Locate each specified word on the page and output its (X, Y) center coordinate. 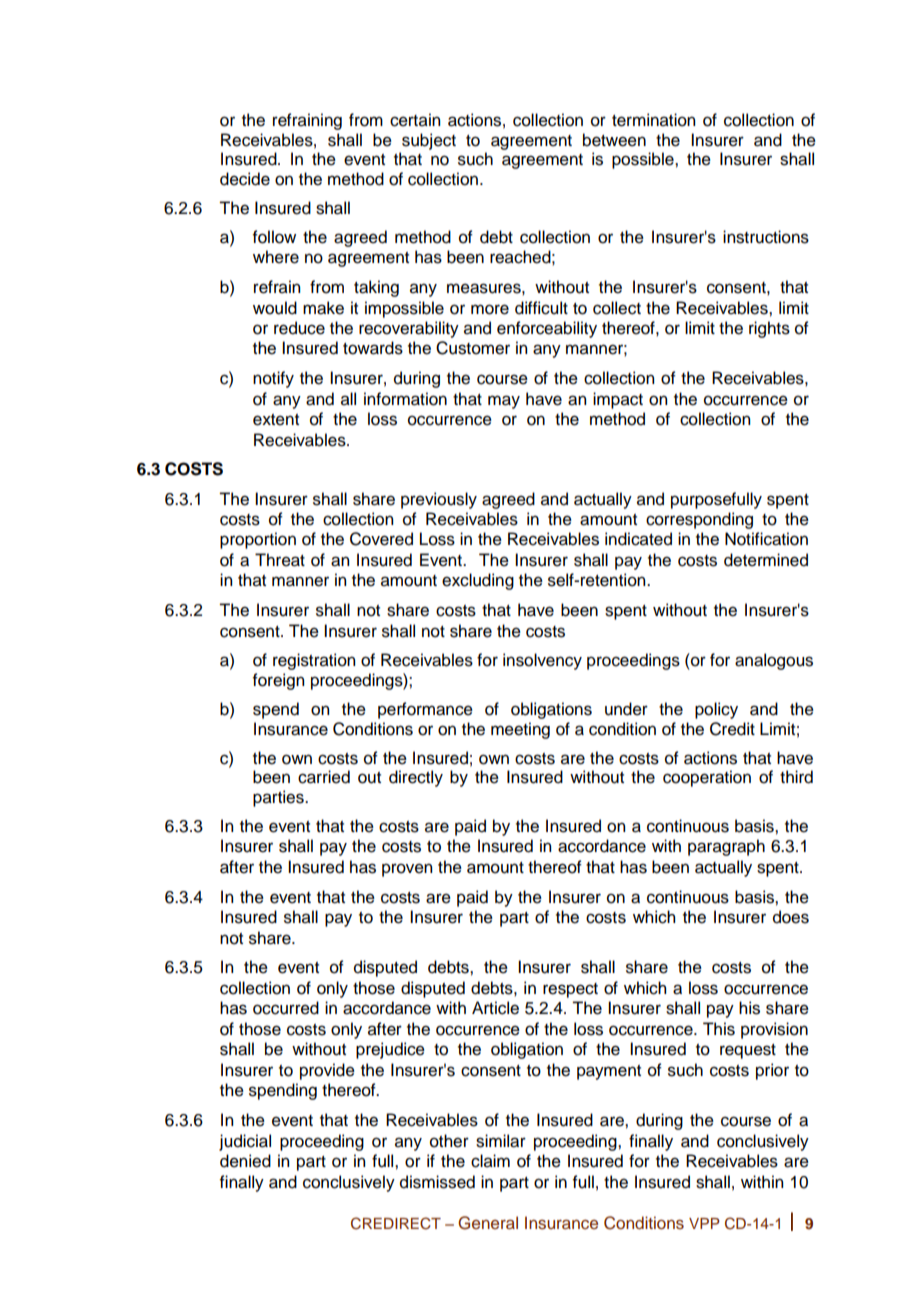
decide (245, 179)
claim (490, 1161)
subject (429, 141)
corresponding (699, 520)
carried (324, 777)
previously (439, 500)
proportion (258, 540)
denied (245, 1161)
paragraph (726, 847)
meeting (520, 730)
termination (653, 120)
